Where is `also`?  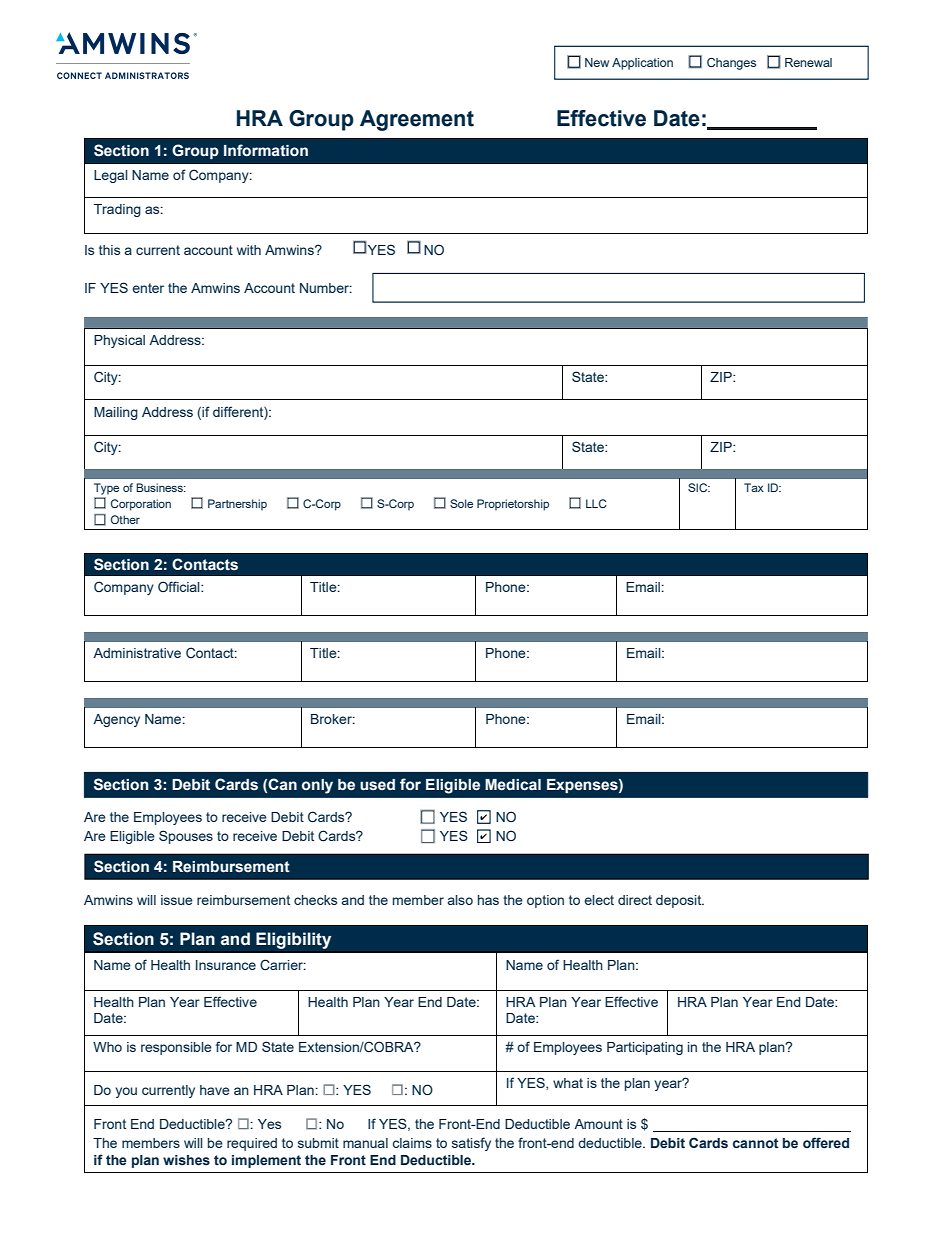
also is located at coordinates (460, 900).
